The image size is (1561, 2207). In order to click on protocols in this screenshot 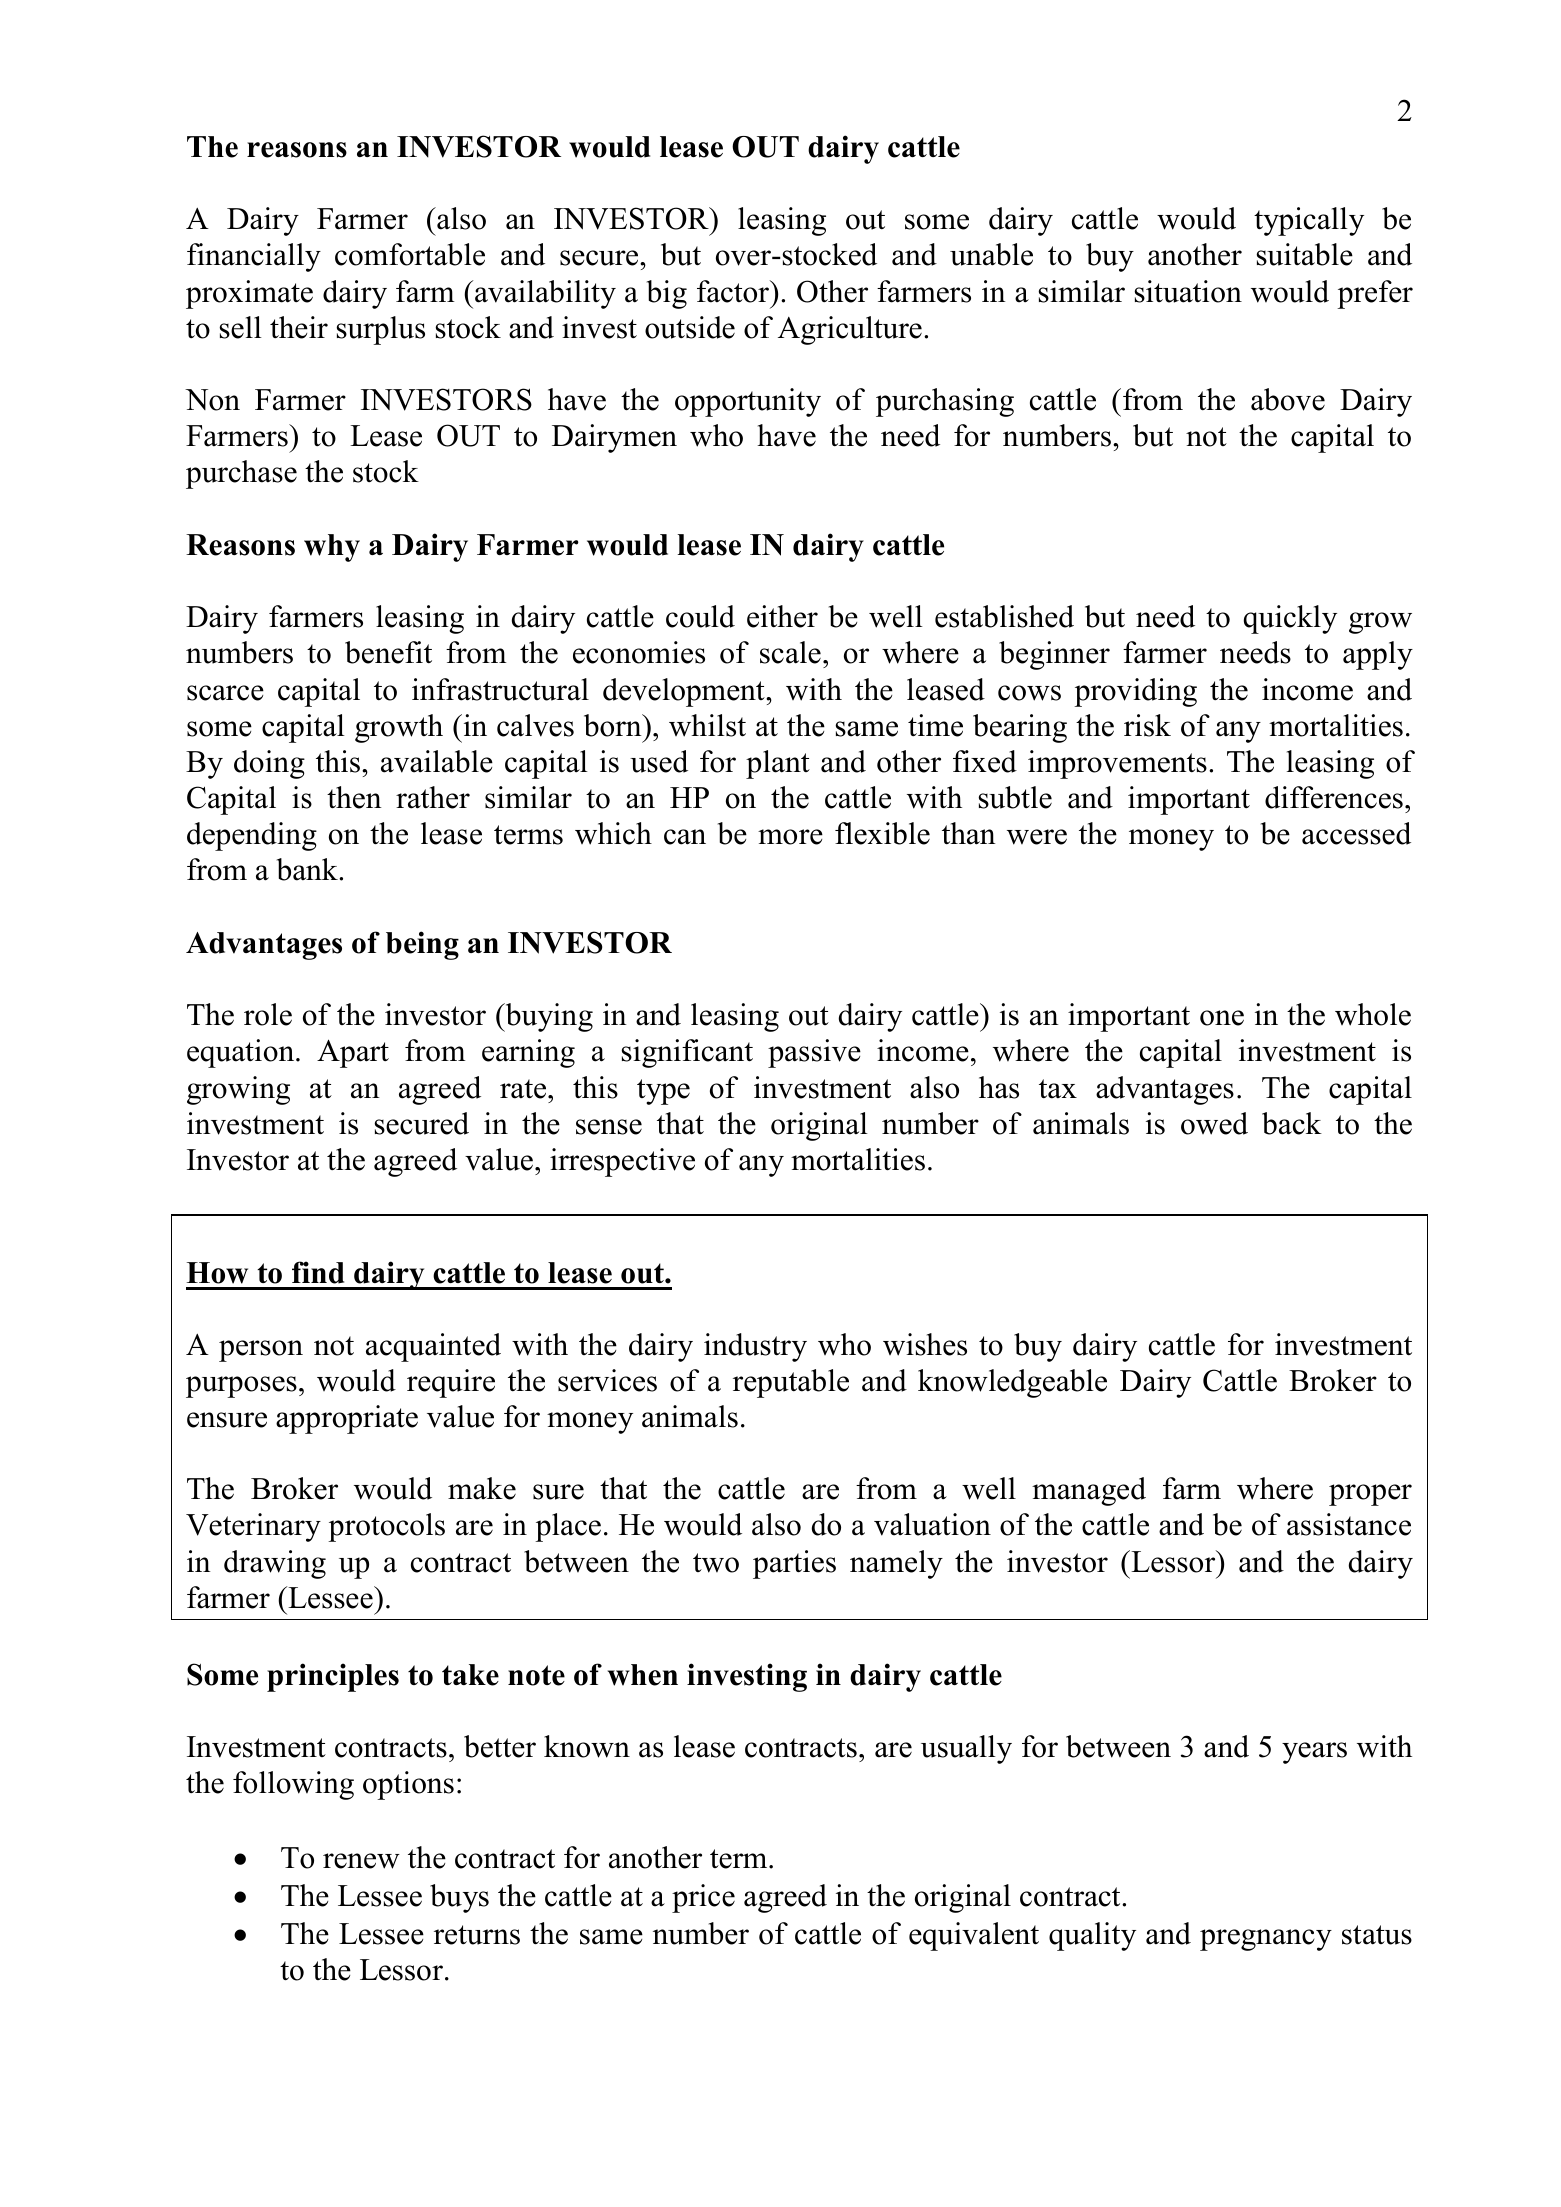, I will do `click(386, 1527)`.
